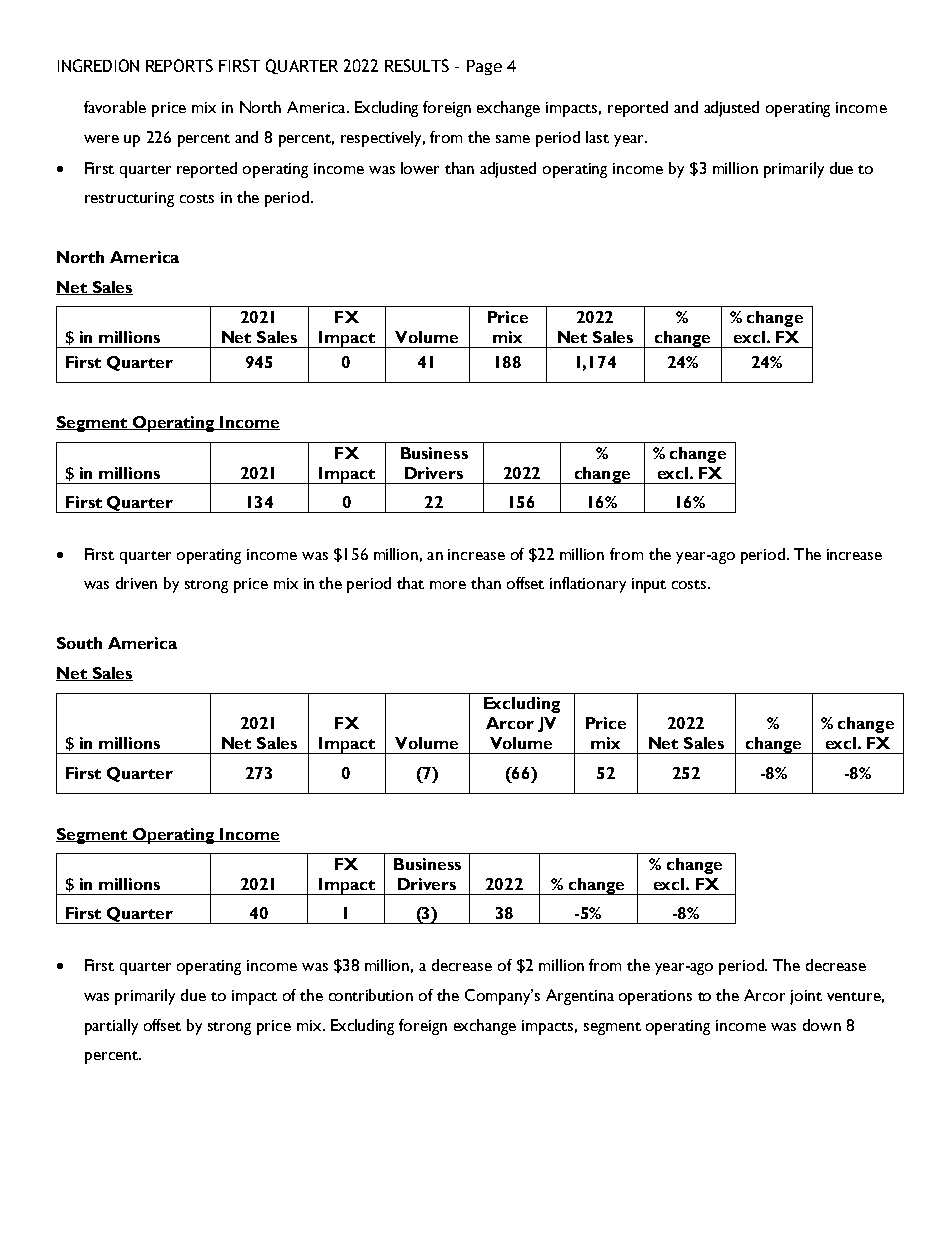 This page has width=952, height=1233. Describe the element at coordinates (129, 199) in the page. I see `restructuring` at that location.
